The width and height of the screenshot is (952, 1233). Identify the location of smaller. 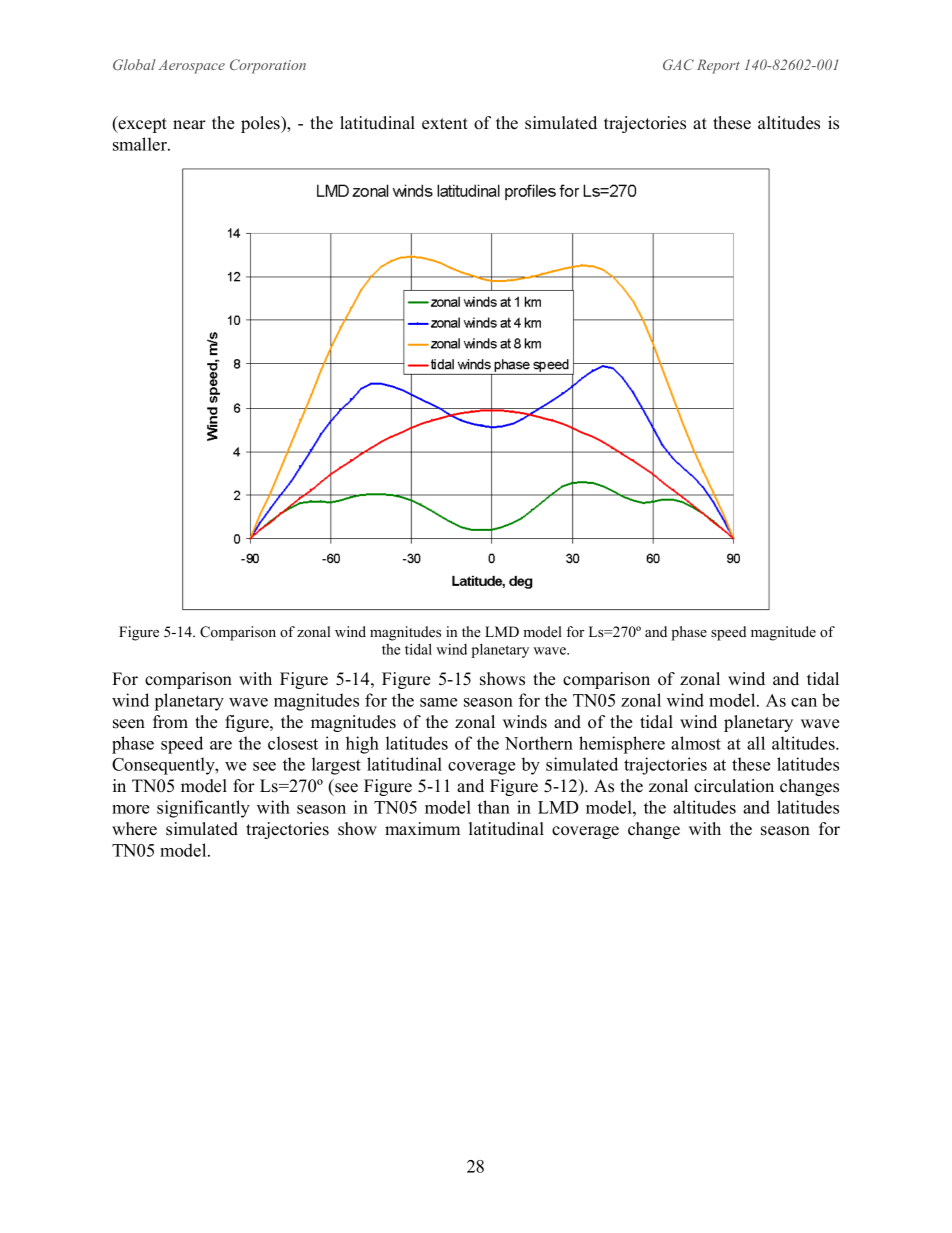
(141, 144).
